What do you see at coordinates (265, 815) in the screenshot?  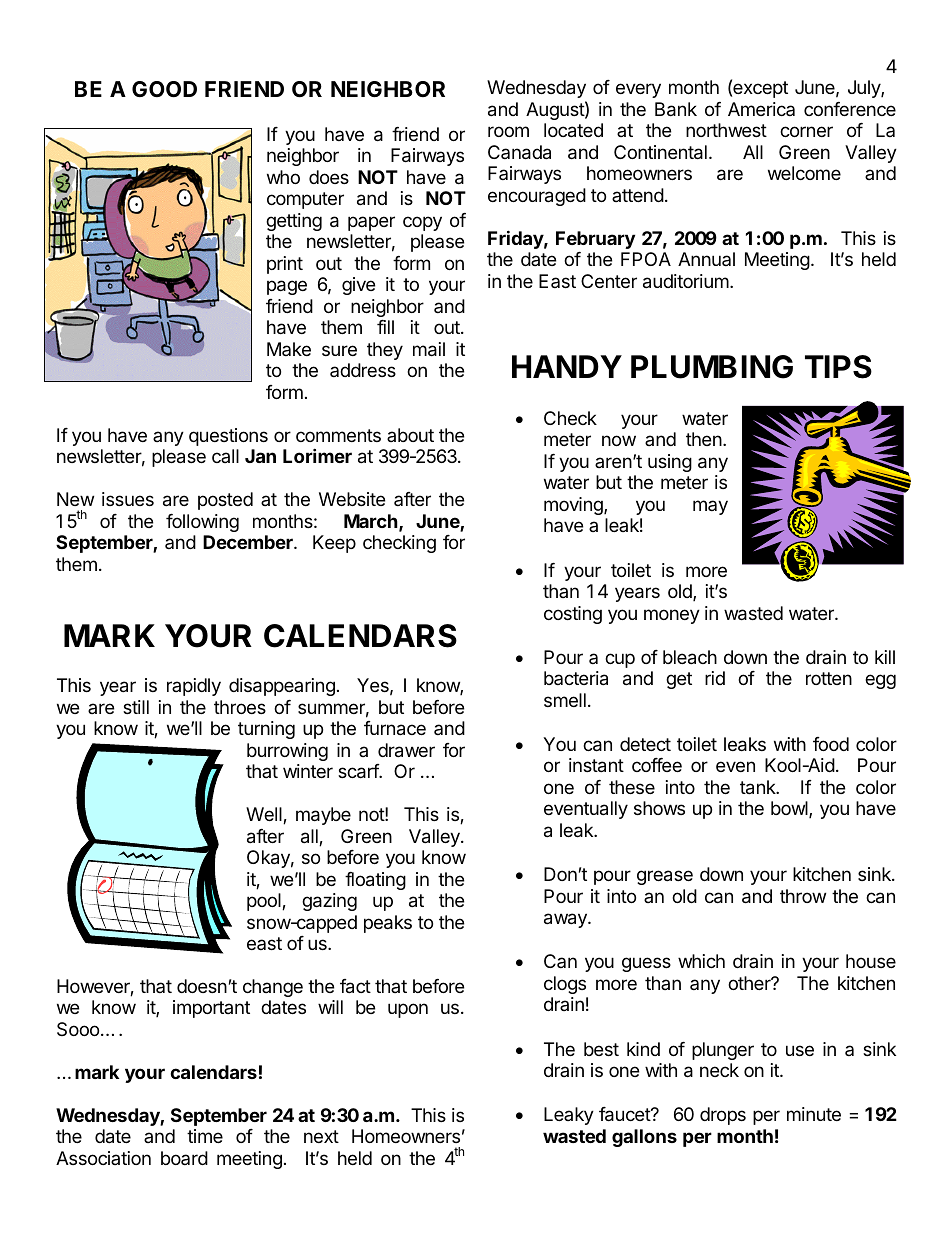 I see `Well` at bounding box center [265, 815].
